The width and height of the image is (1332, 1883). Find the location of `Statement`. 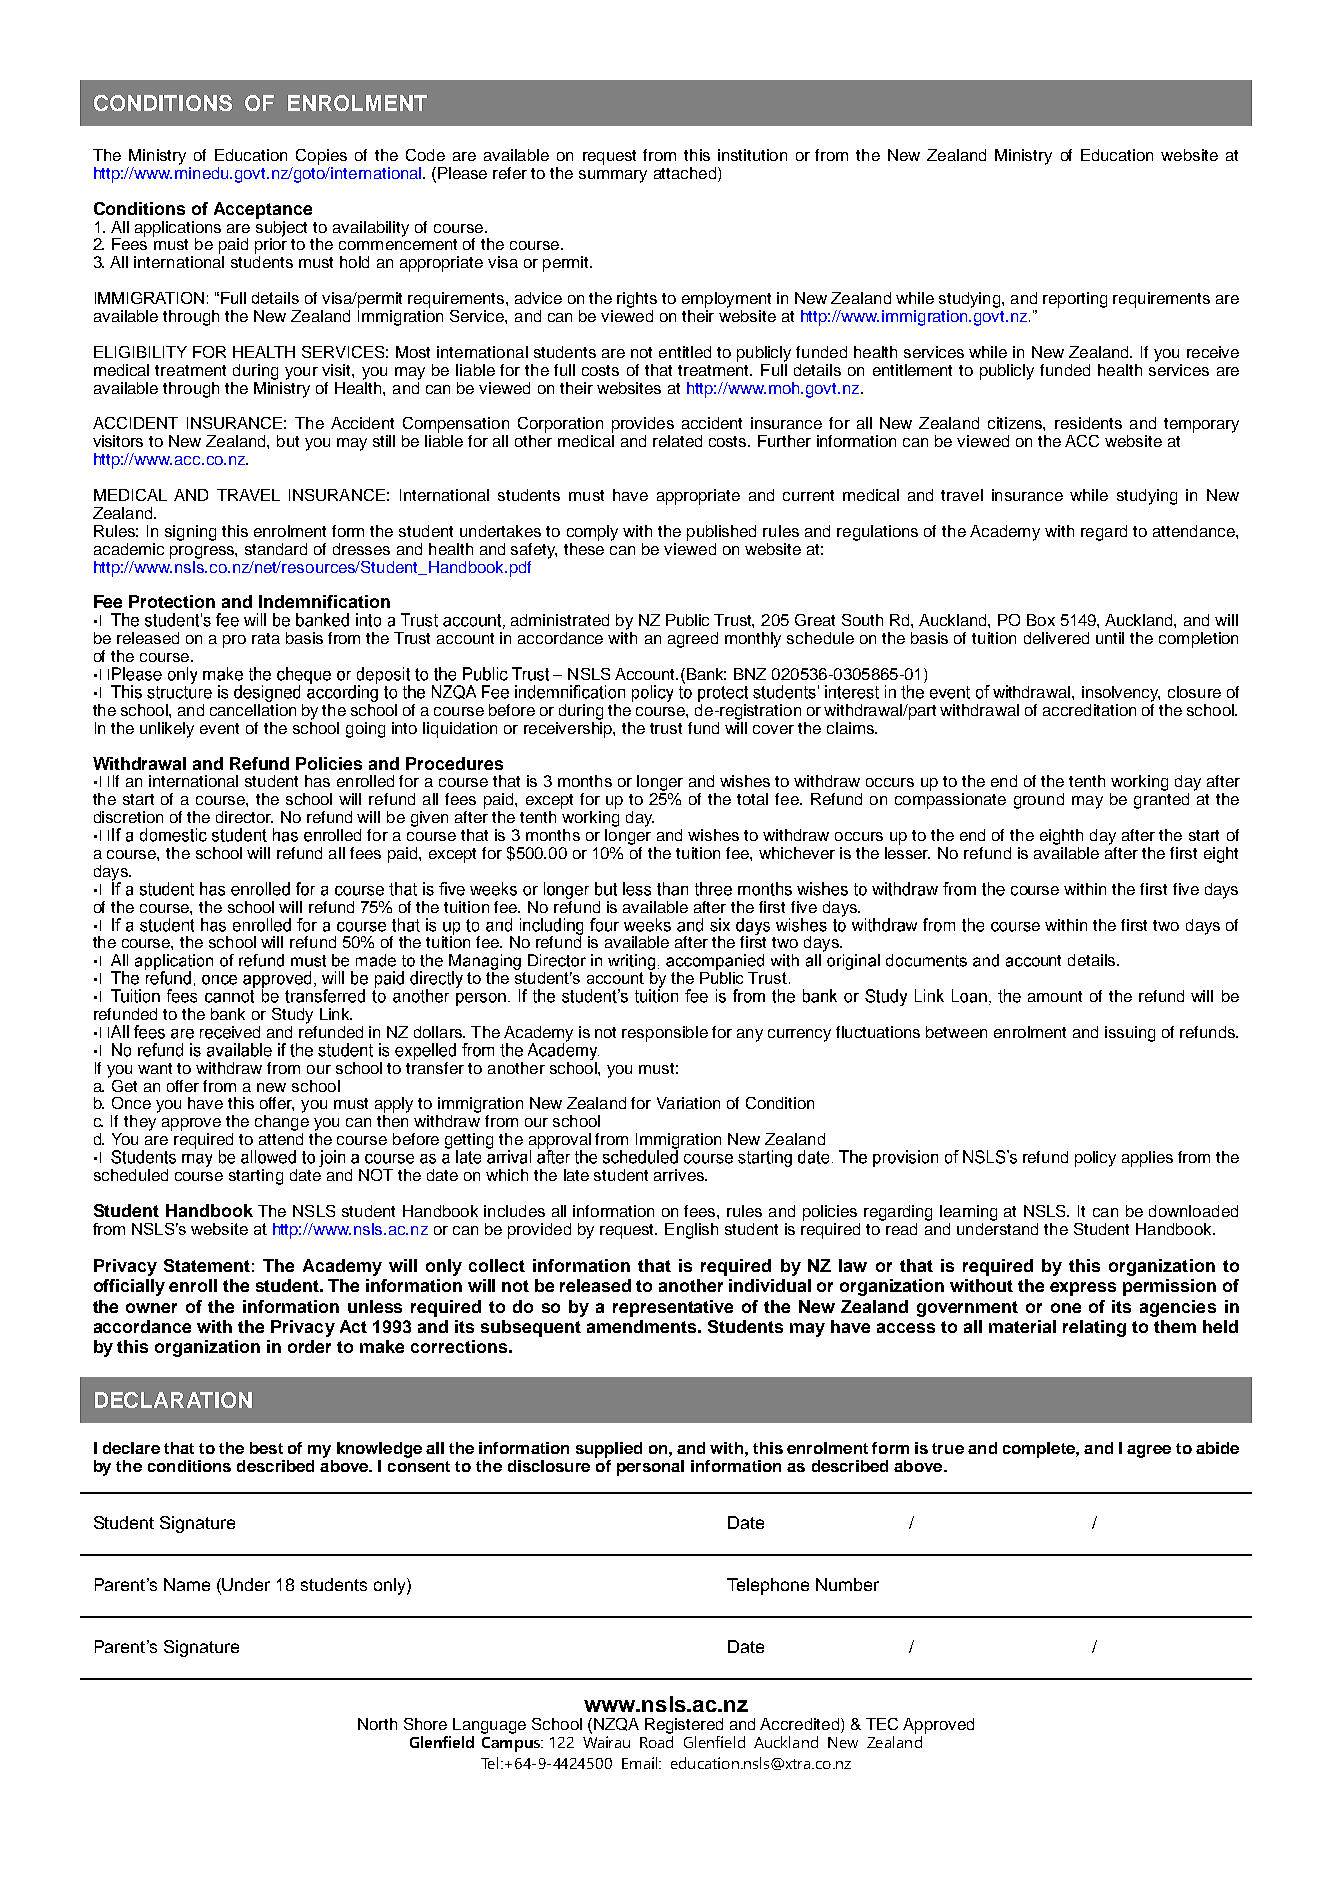

Statement is located at coordinates (207, 1265).
